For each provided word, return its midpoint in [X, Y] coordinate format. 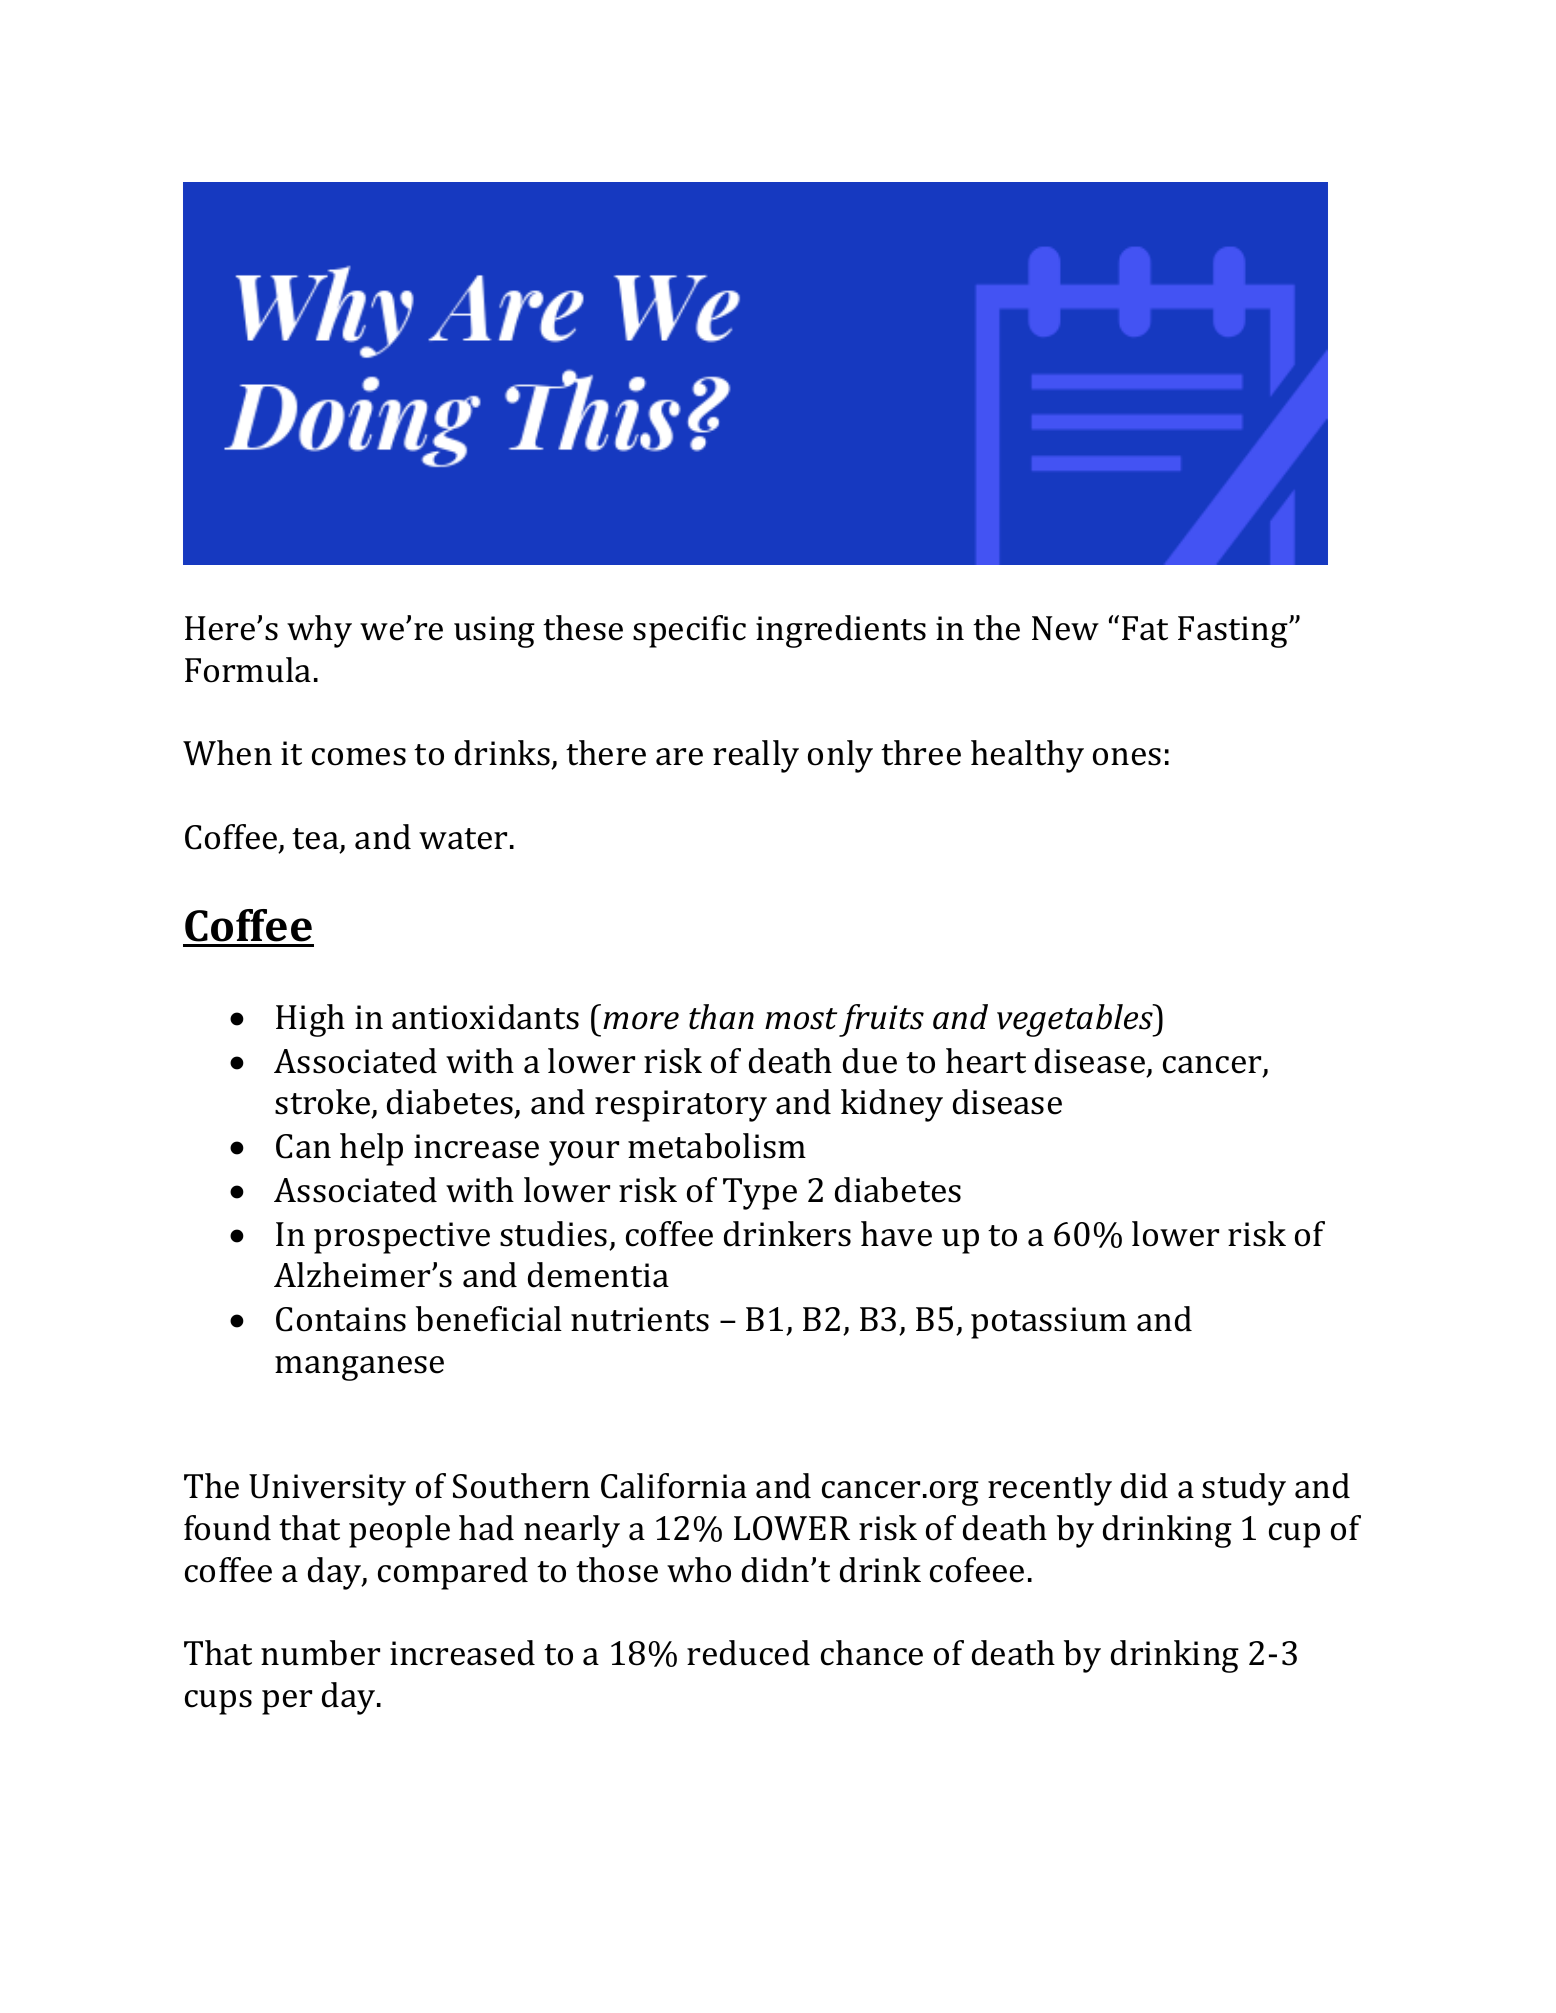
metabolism [717, 1146]
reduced [748, 1653]
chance [872, 1653]
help [371, 1149]
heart [986, 1061]
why [319, 631]
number [320, 1653]
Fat [1145, 628]
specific [689, 631]
